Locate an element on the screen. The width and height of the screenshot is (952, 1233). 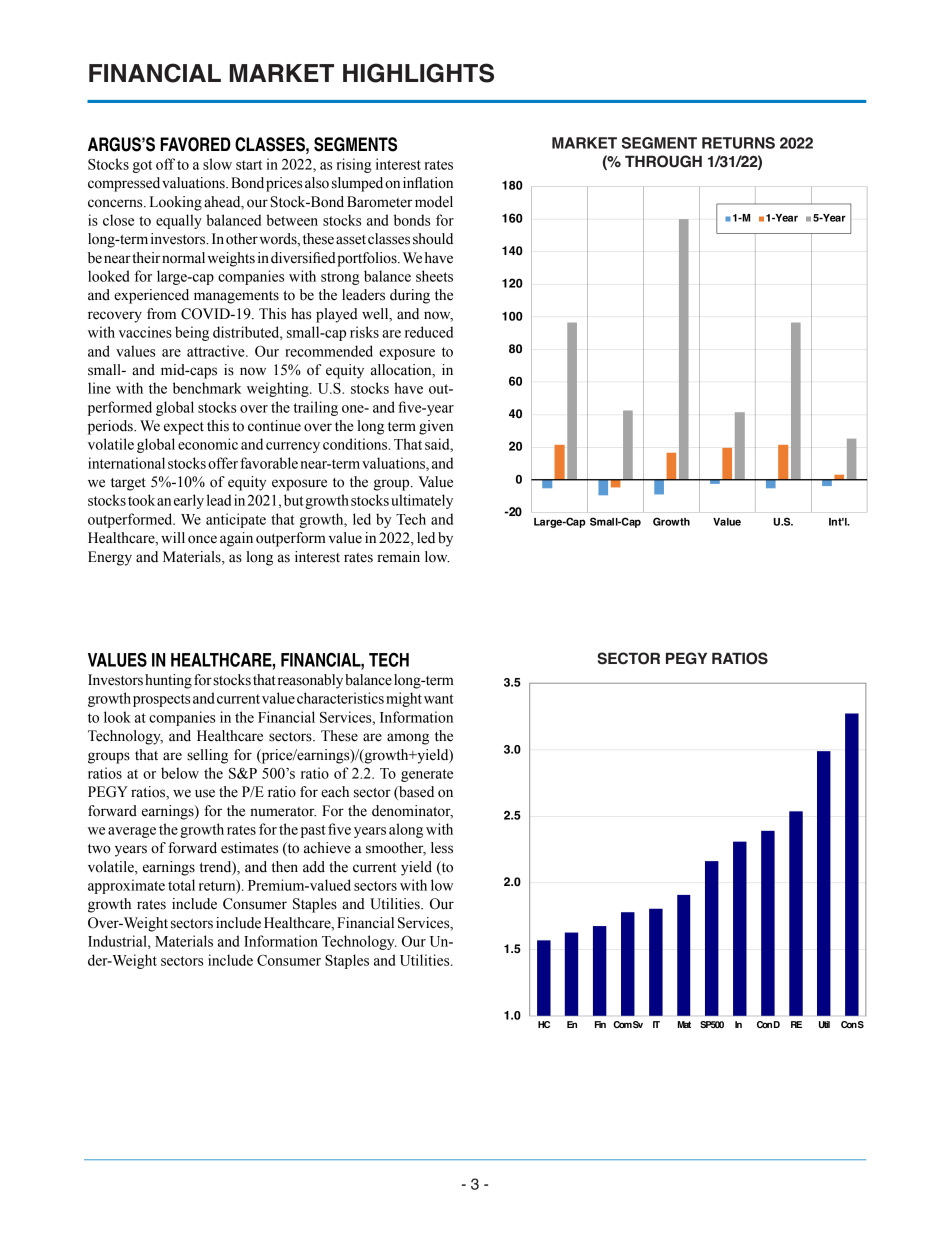
favorable is located at coordinates (269, 463).
